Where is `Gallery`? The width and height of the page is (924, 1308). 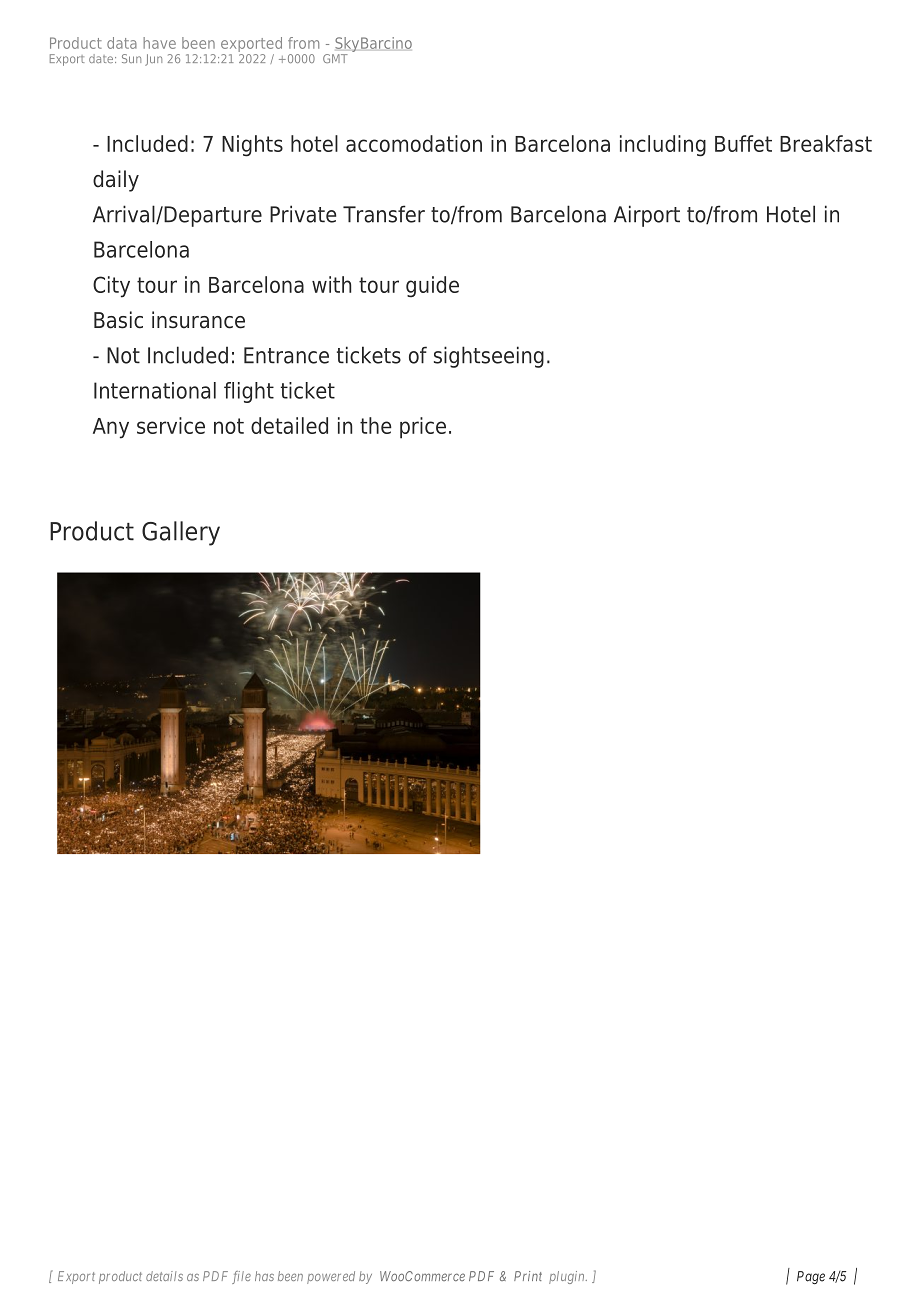
Gallery is located at coordinates (181, 533).
